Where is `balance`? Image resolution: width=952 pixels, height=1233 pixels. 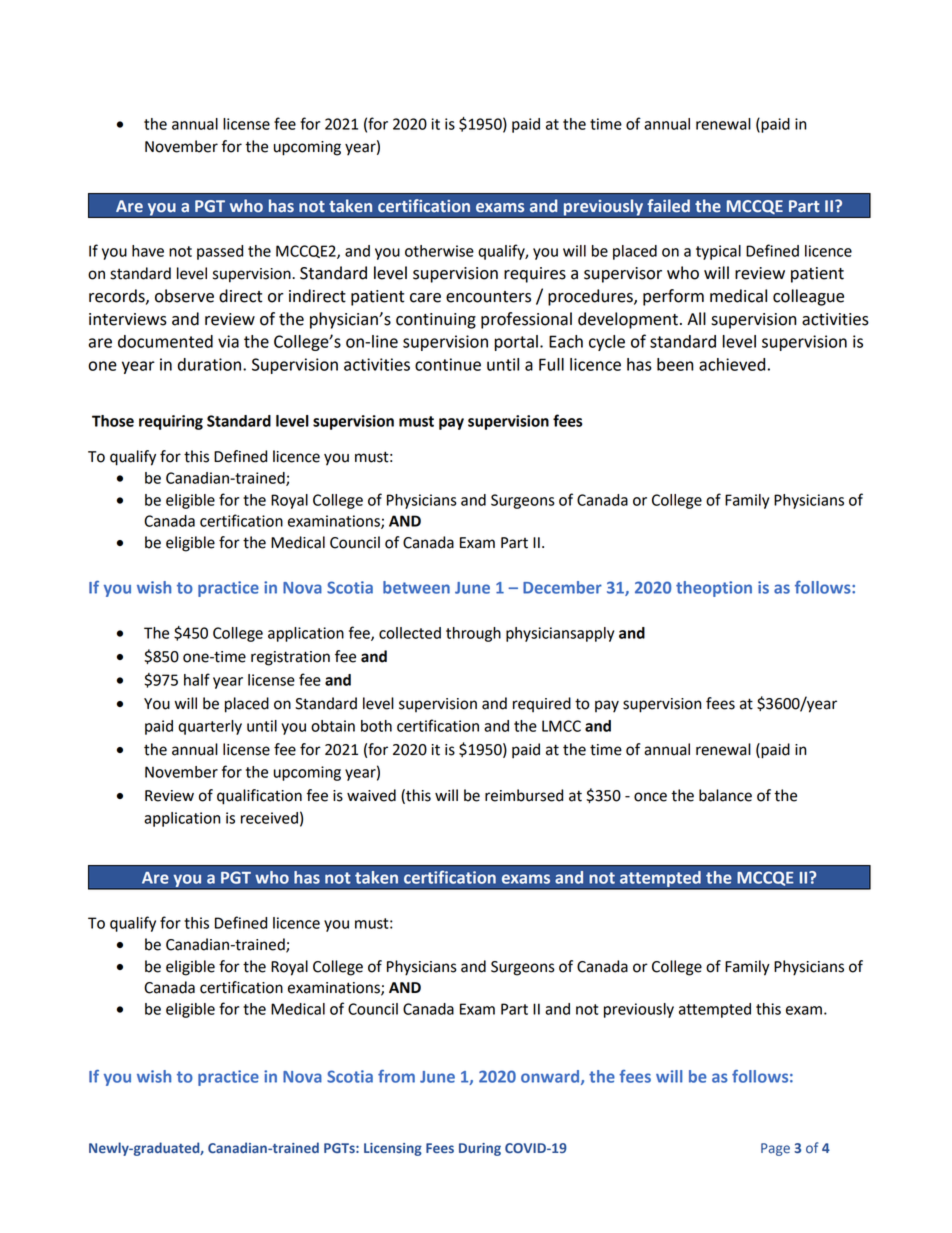
balance is located at coordinates (725, 795).
